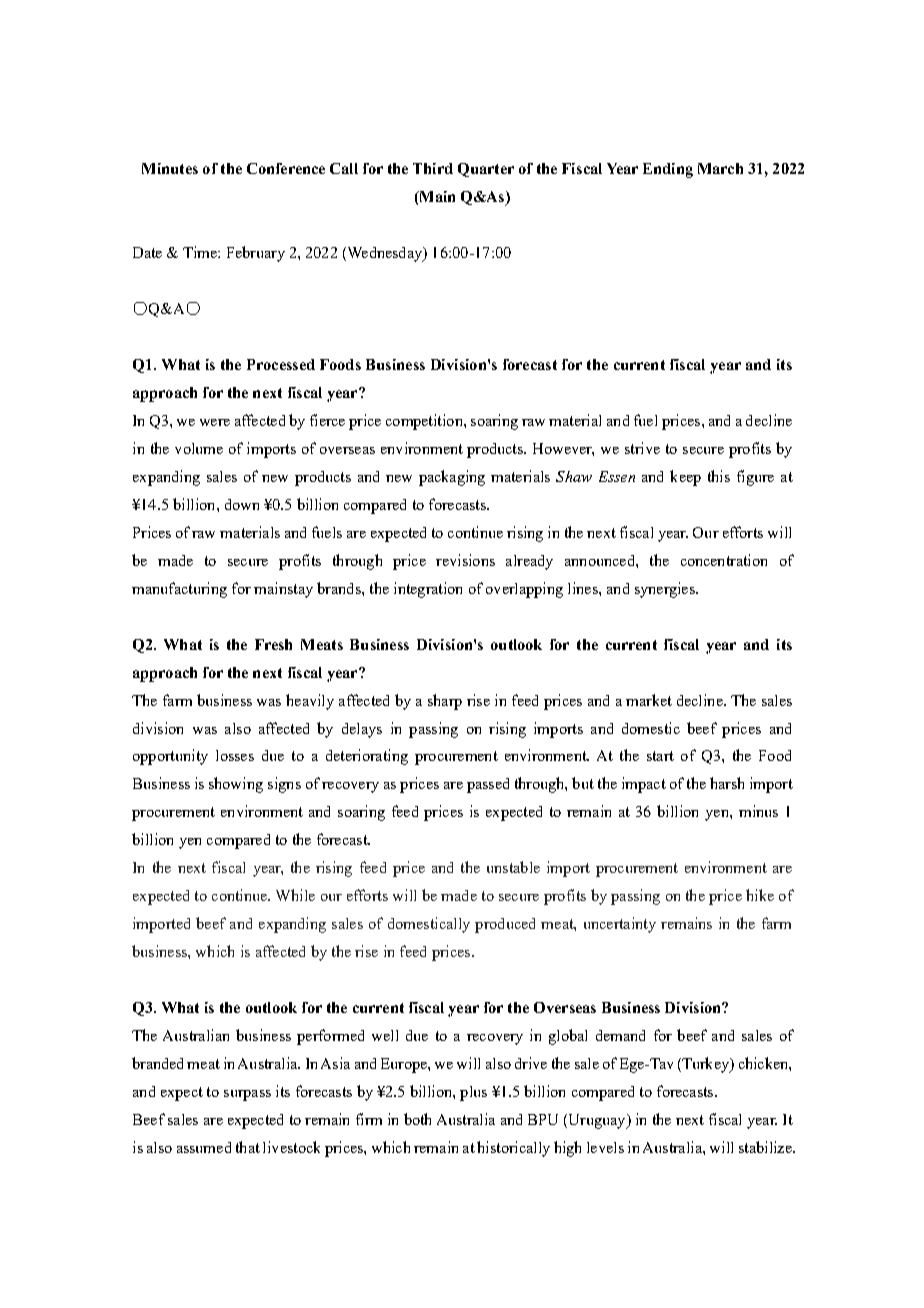 This screenshot has height=1308, width=924. Describe the element at coordinates (452, 478) in the screenshot. I see `packaging` at that location.
